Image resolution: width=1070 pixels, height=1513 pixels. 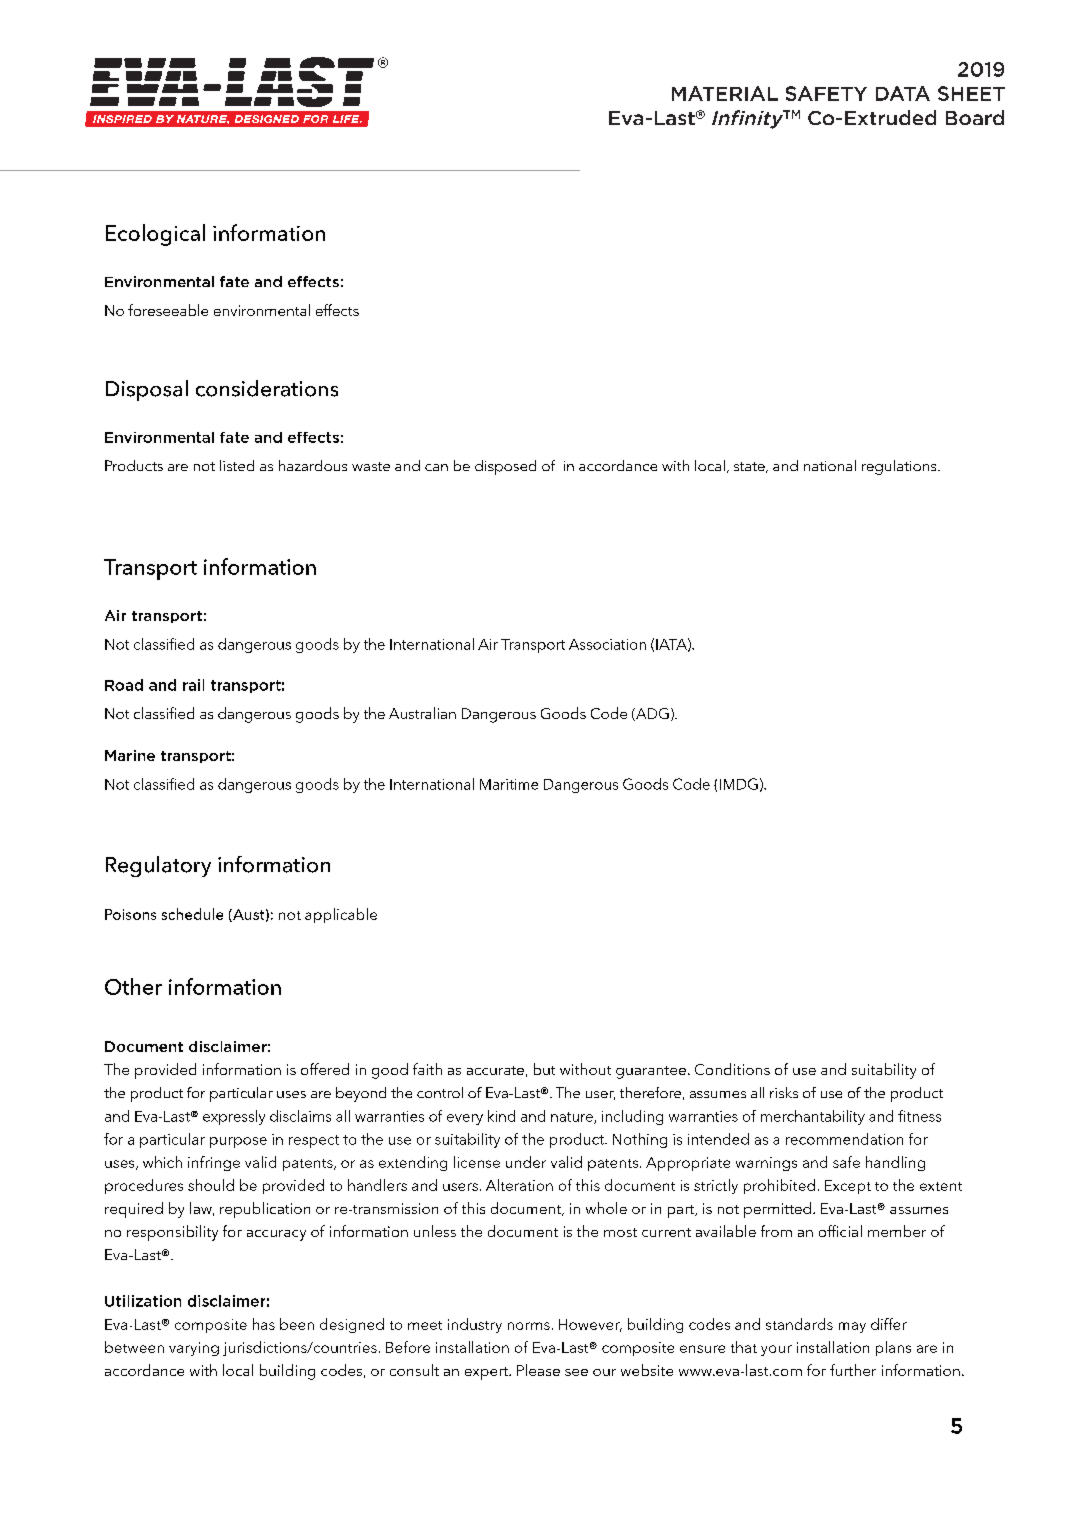 I want to click on schedule, so click(x=192, y=914).
